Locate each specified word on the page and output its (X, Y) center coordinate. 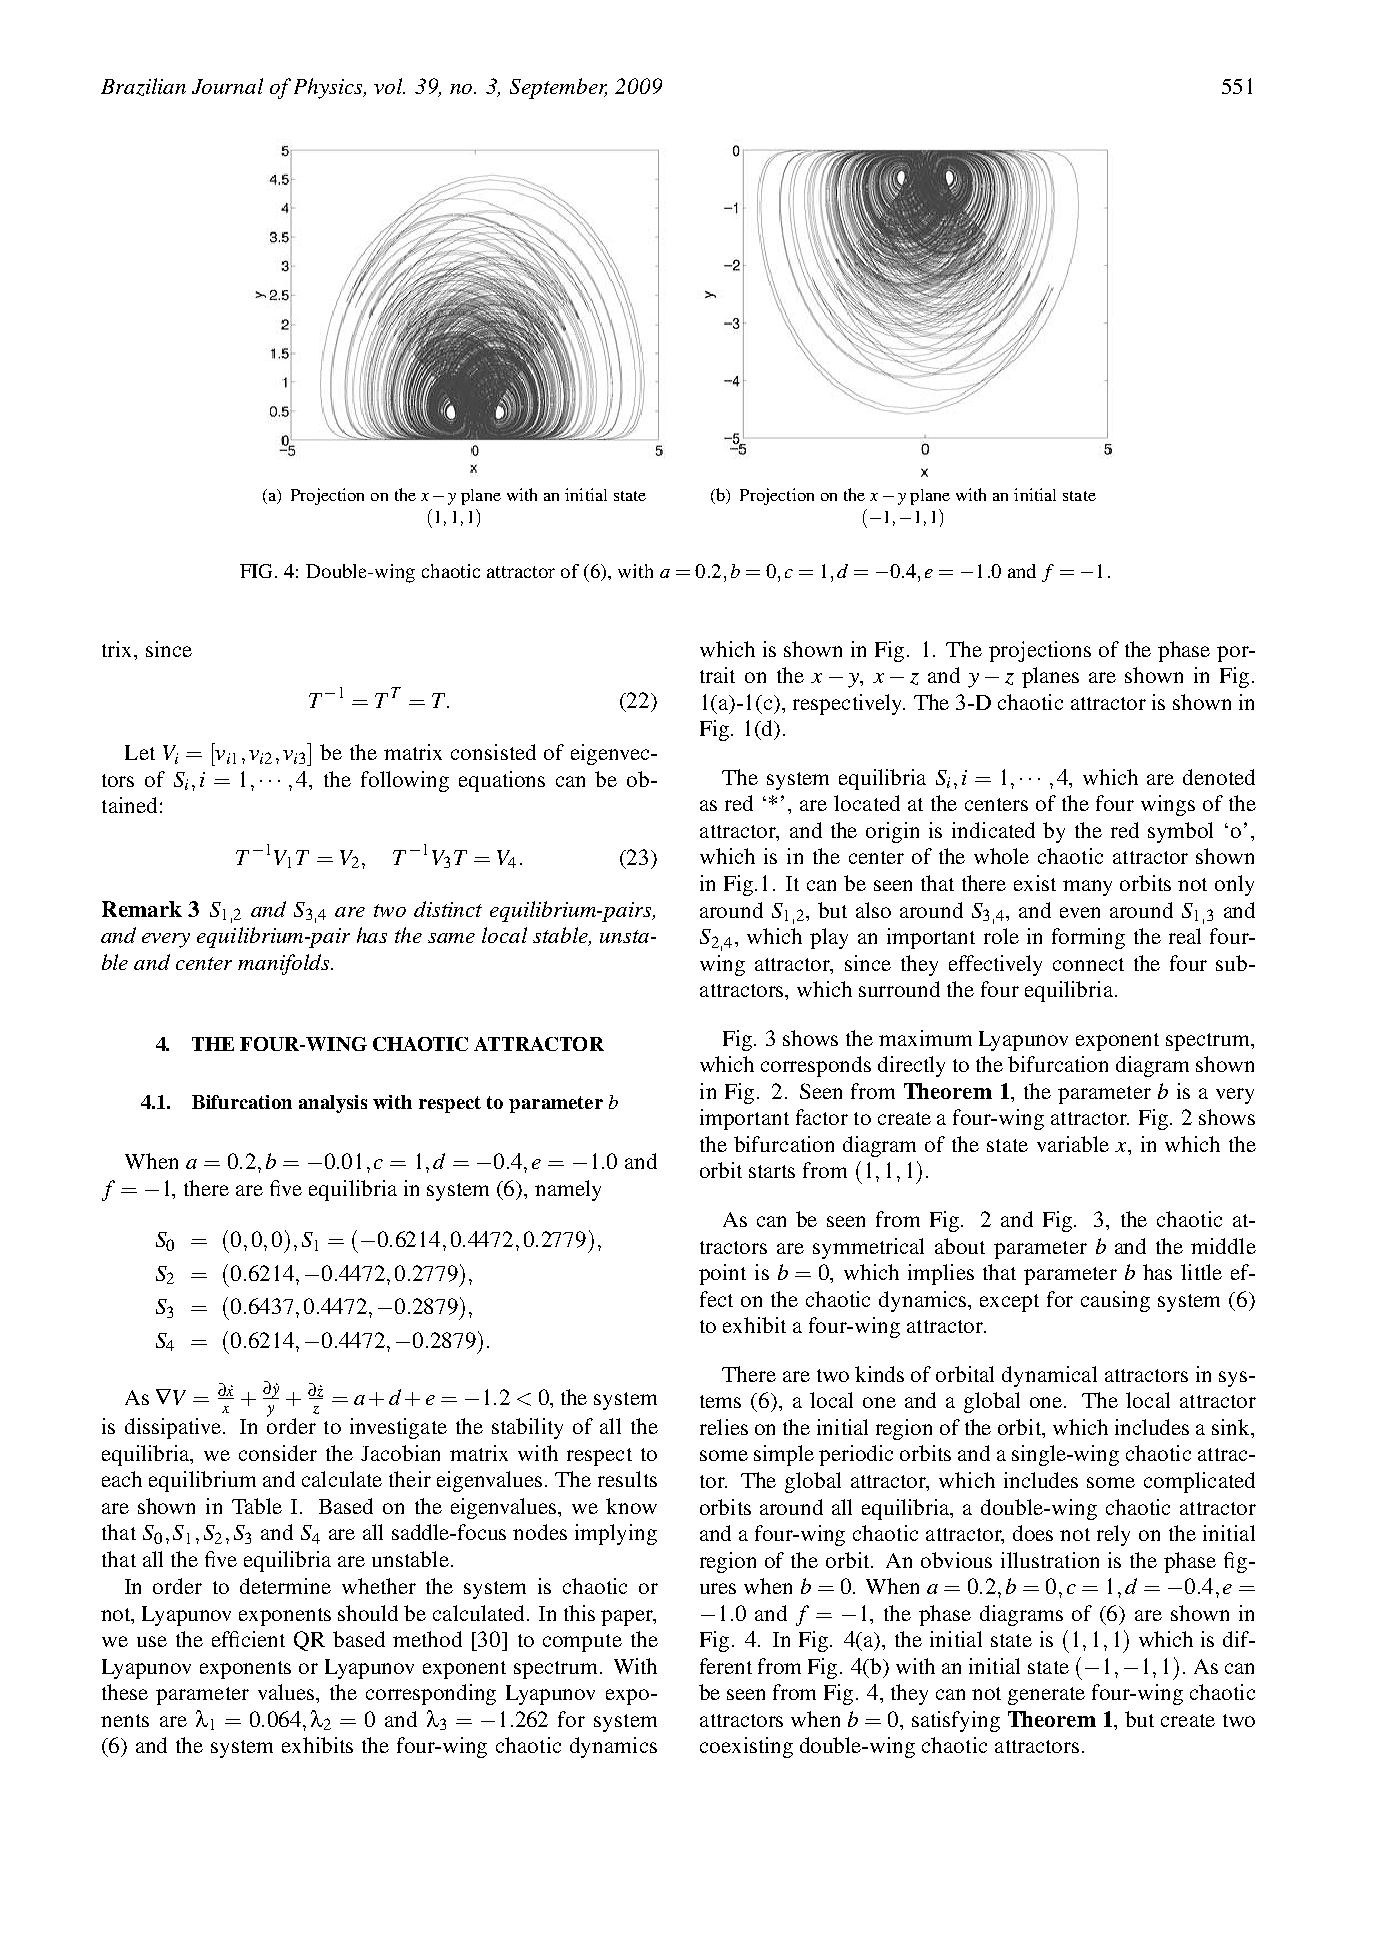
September (558, 88)
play (829, 938)
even (1080, 912)
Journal (227, 86)
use (152, 1641)
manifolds (285, 964)
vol (389, 86)
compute (582, 1643)
